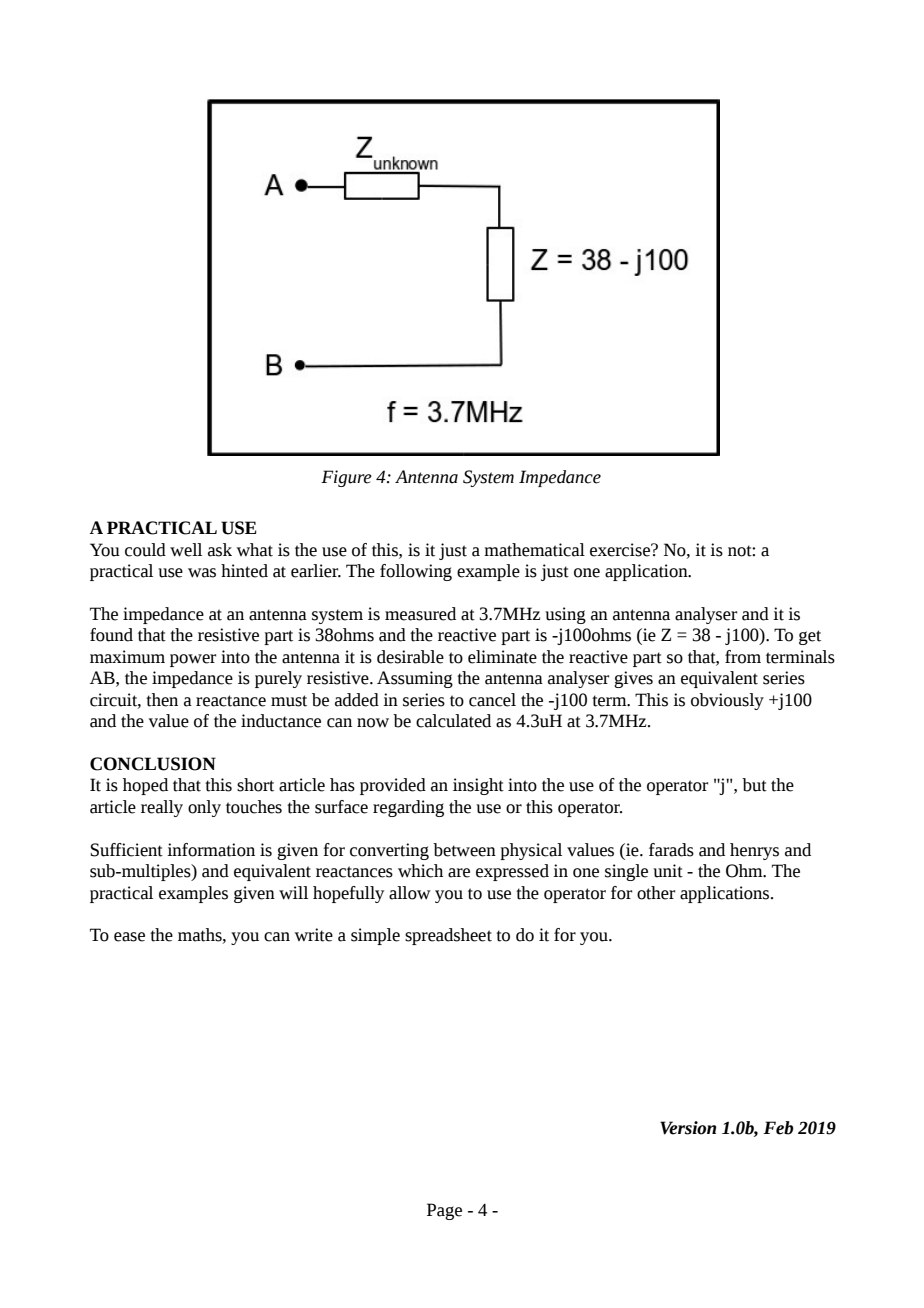 The image size is (924, 1308). Describe the element at coordinates (464, 850) in the screenshot. I see `between` at that location.
